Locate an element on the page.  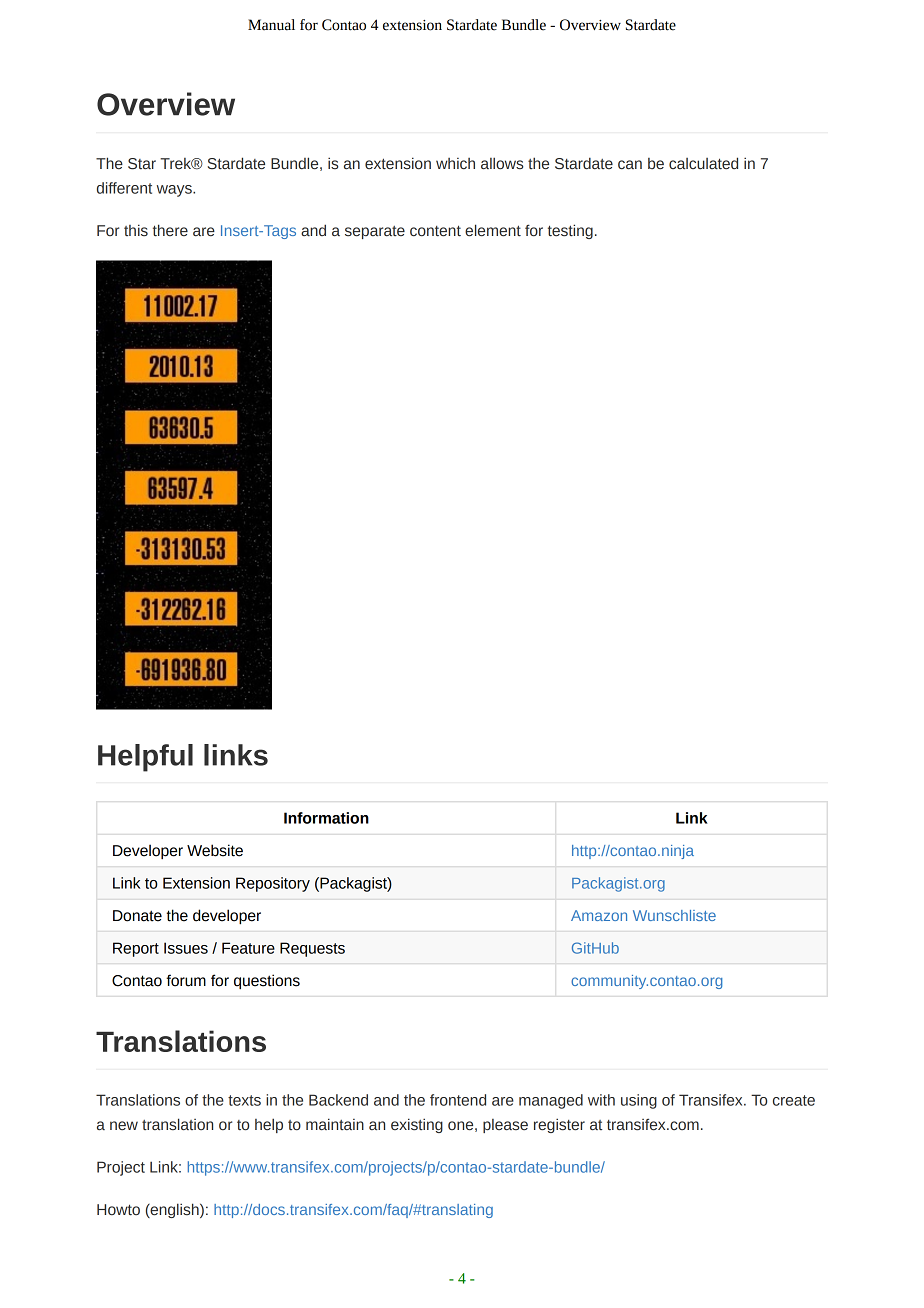
calculated is located at coordinates (703, 163).
